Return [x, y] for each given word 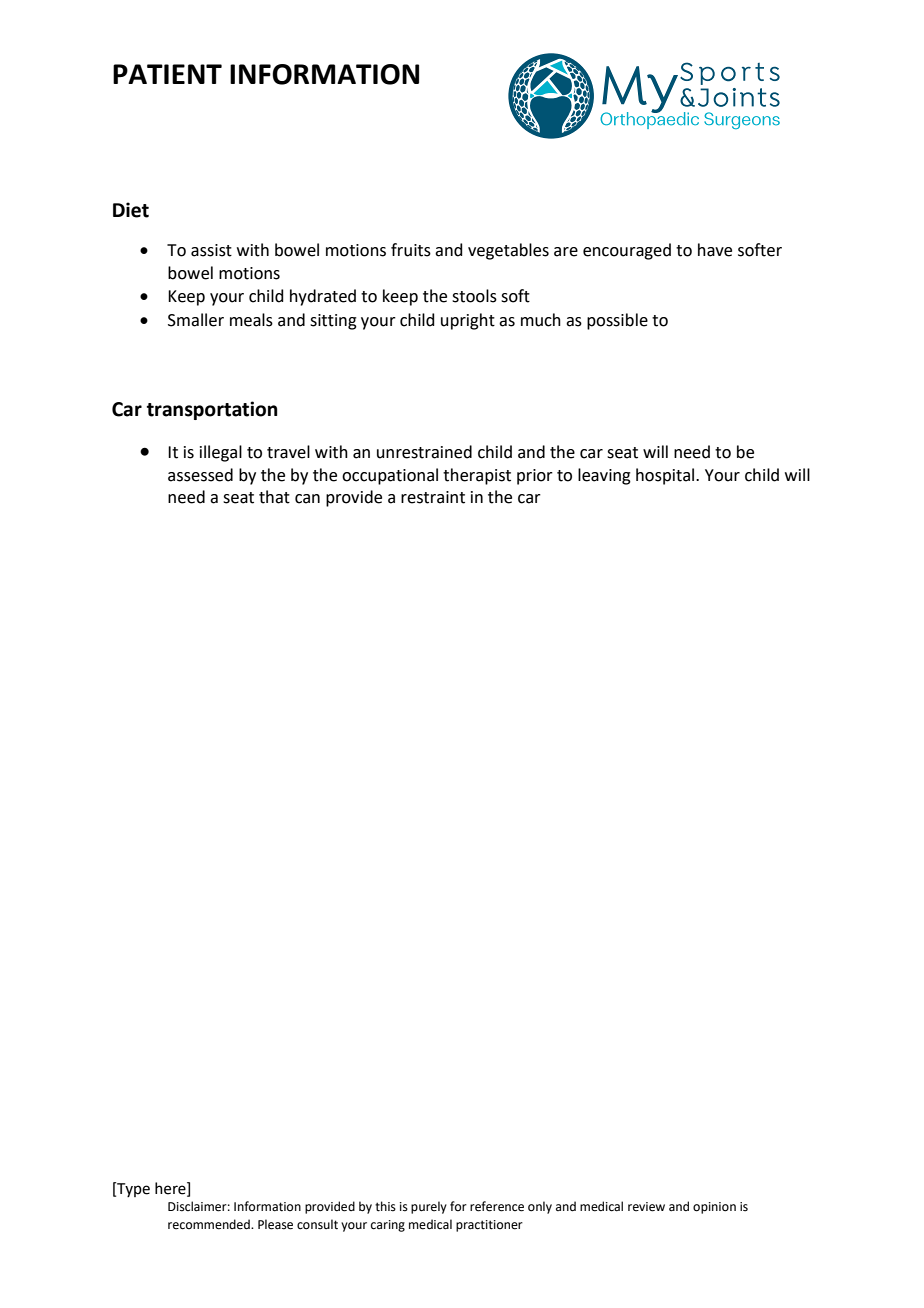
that [274, 497]
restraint [433, 497]
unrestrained [424, 452]
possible [617, 321]
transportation [212, 410]
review [646, 1207]
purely [429, 1207]
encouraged [627, 251]
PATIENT [167, 74]
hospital [666, 476]
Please [275, 1224]
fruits [411, 250]
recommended [210, 1224]
